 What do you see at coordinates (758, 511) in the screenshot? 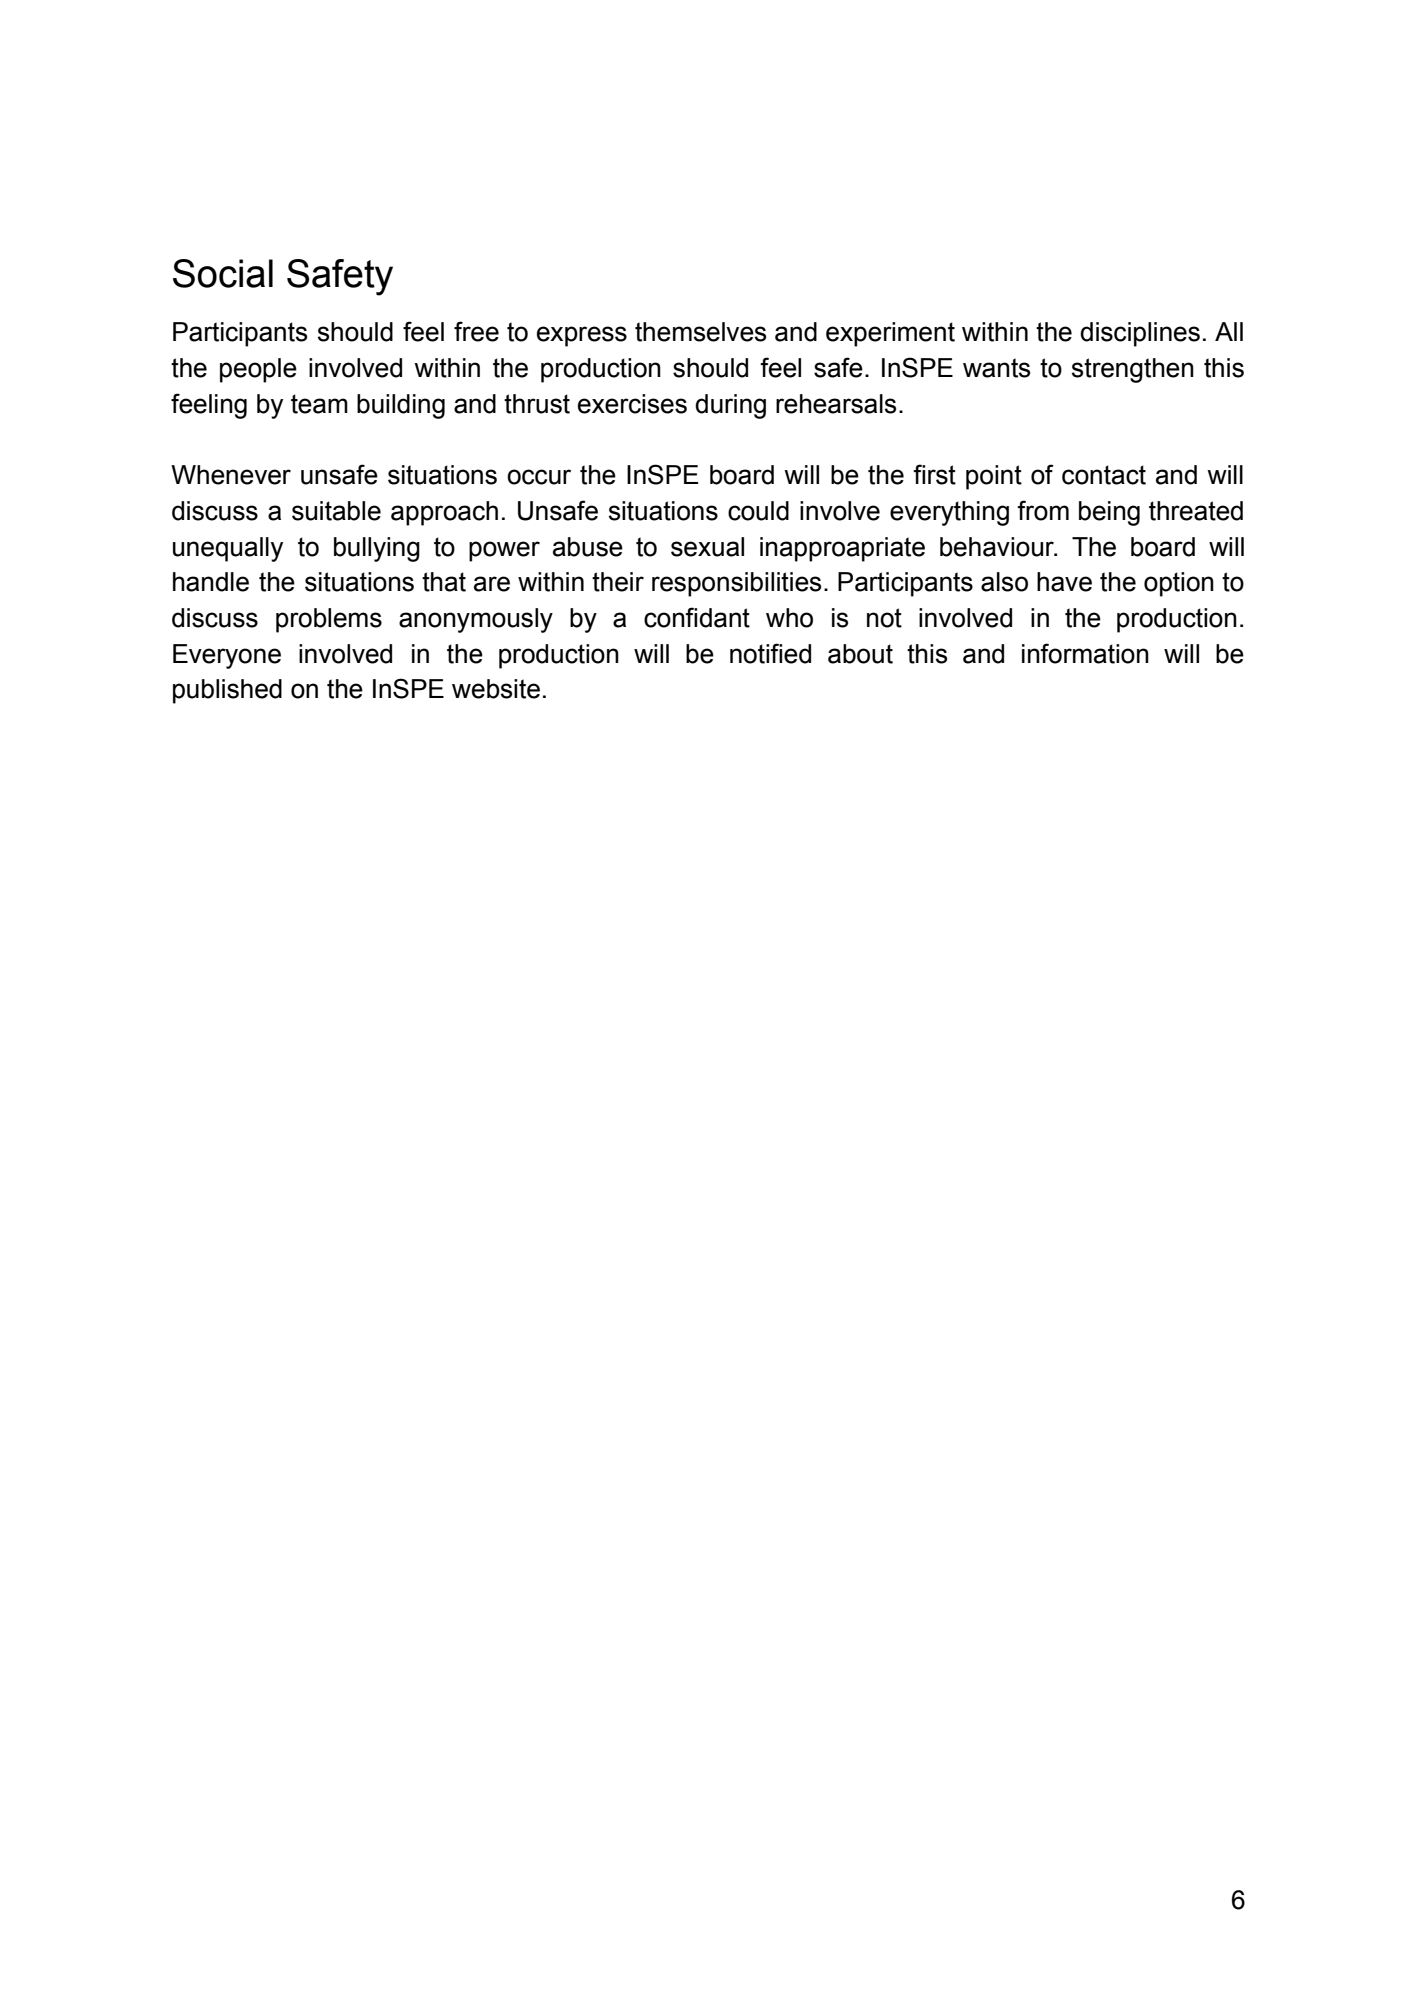
I see `could` at bounding box center [758, 511].
